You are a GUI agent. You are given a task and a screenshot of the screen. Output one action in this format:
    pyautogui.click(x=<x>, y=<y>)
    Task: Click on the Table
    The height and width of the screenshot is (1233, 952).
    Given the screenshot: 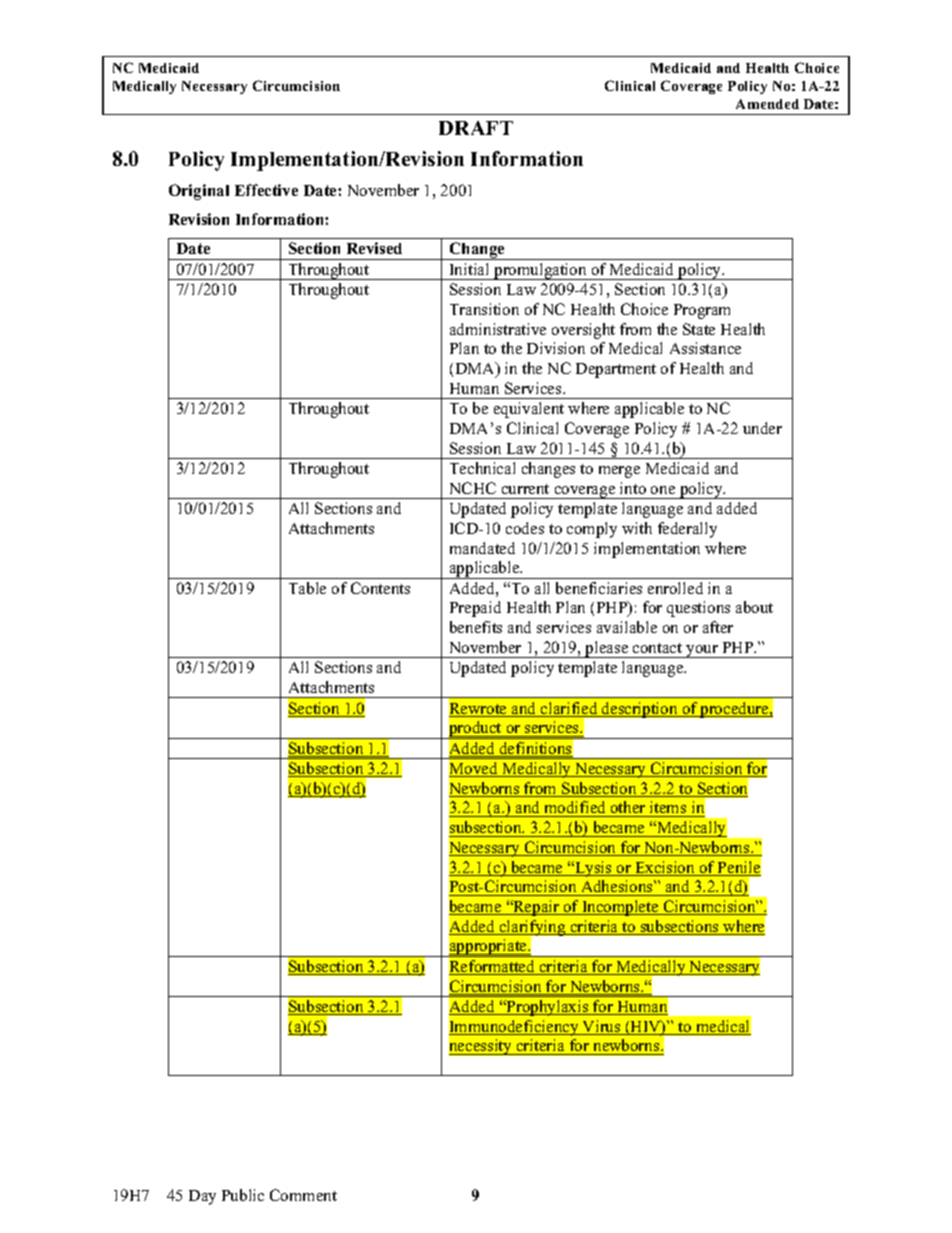 What is the action you would take?
    pyautogui.click(x=307, y=588)
